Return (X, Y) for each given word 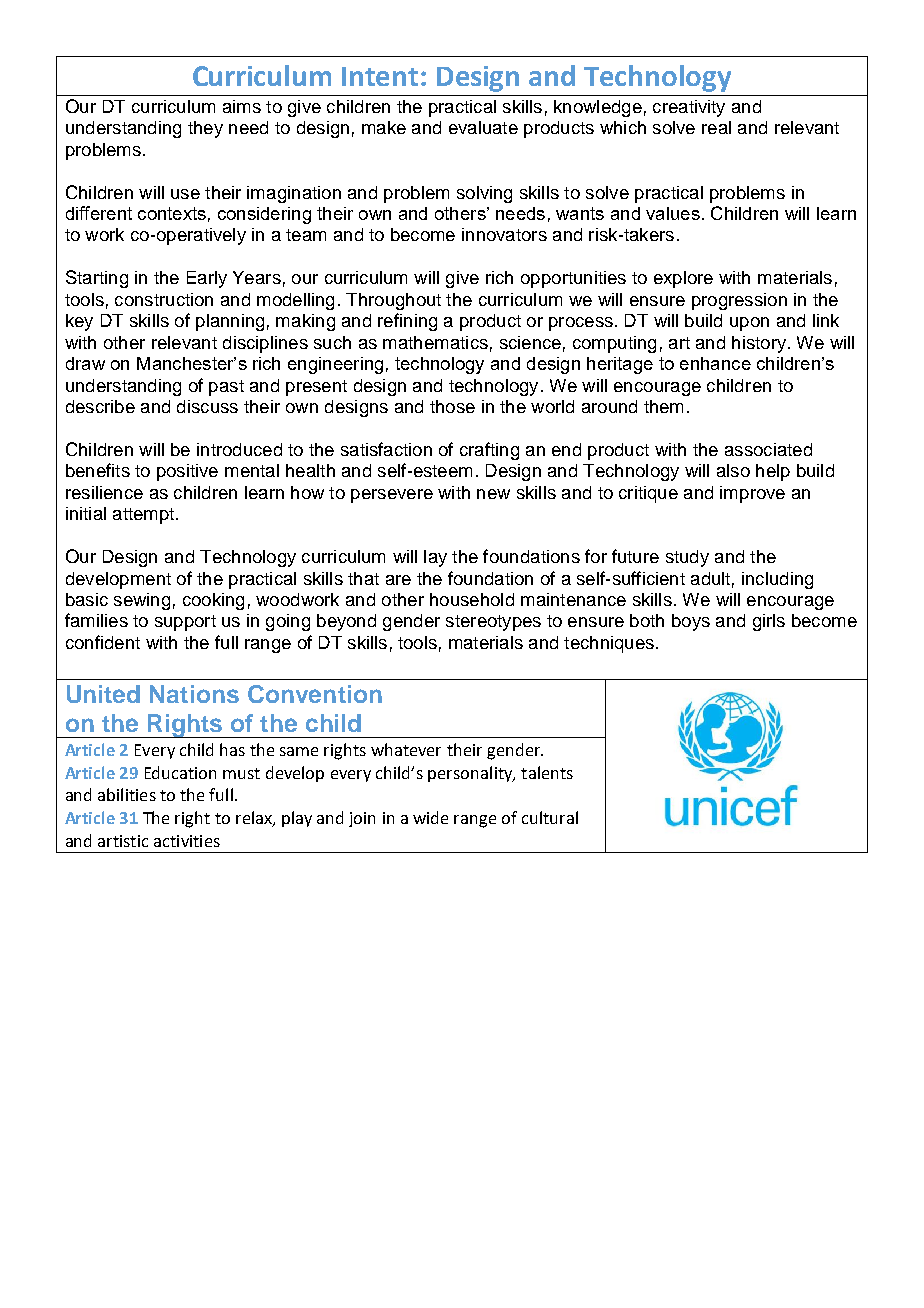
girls (769, 622)
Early (207, 279)
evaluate (483, 127)
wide (430, 817)
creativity (689, 108)
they (205, 129)
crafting (489, 451)
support (185, 623)
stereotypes (493, 623)
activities (187, 841)
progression (739, 301)
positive (187, 472)
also (733, 470)
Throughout (393, 301)
